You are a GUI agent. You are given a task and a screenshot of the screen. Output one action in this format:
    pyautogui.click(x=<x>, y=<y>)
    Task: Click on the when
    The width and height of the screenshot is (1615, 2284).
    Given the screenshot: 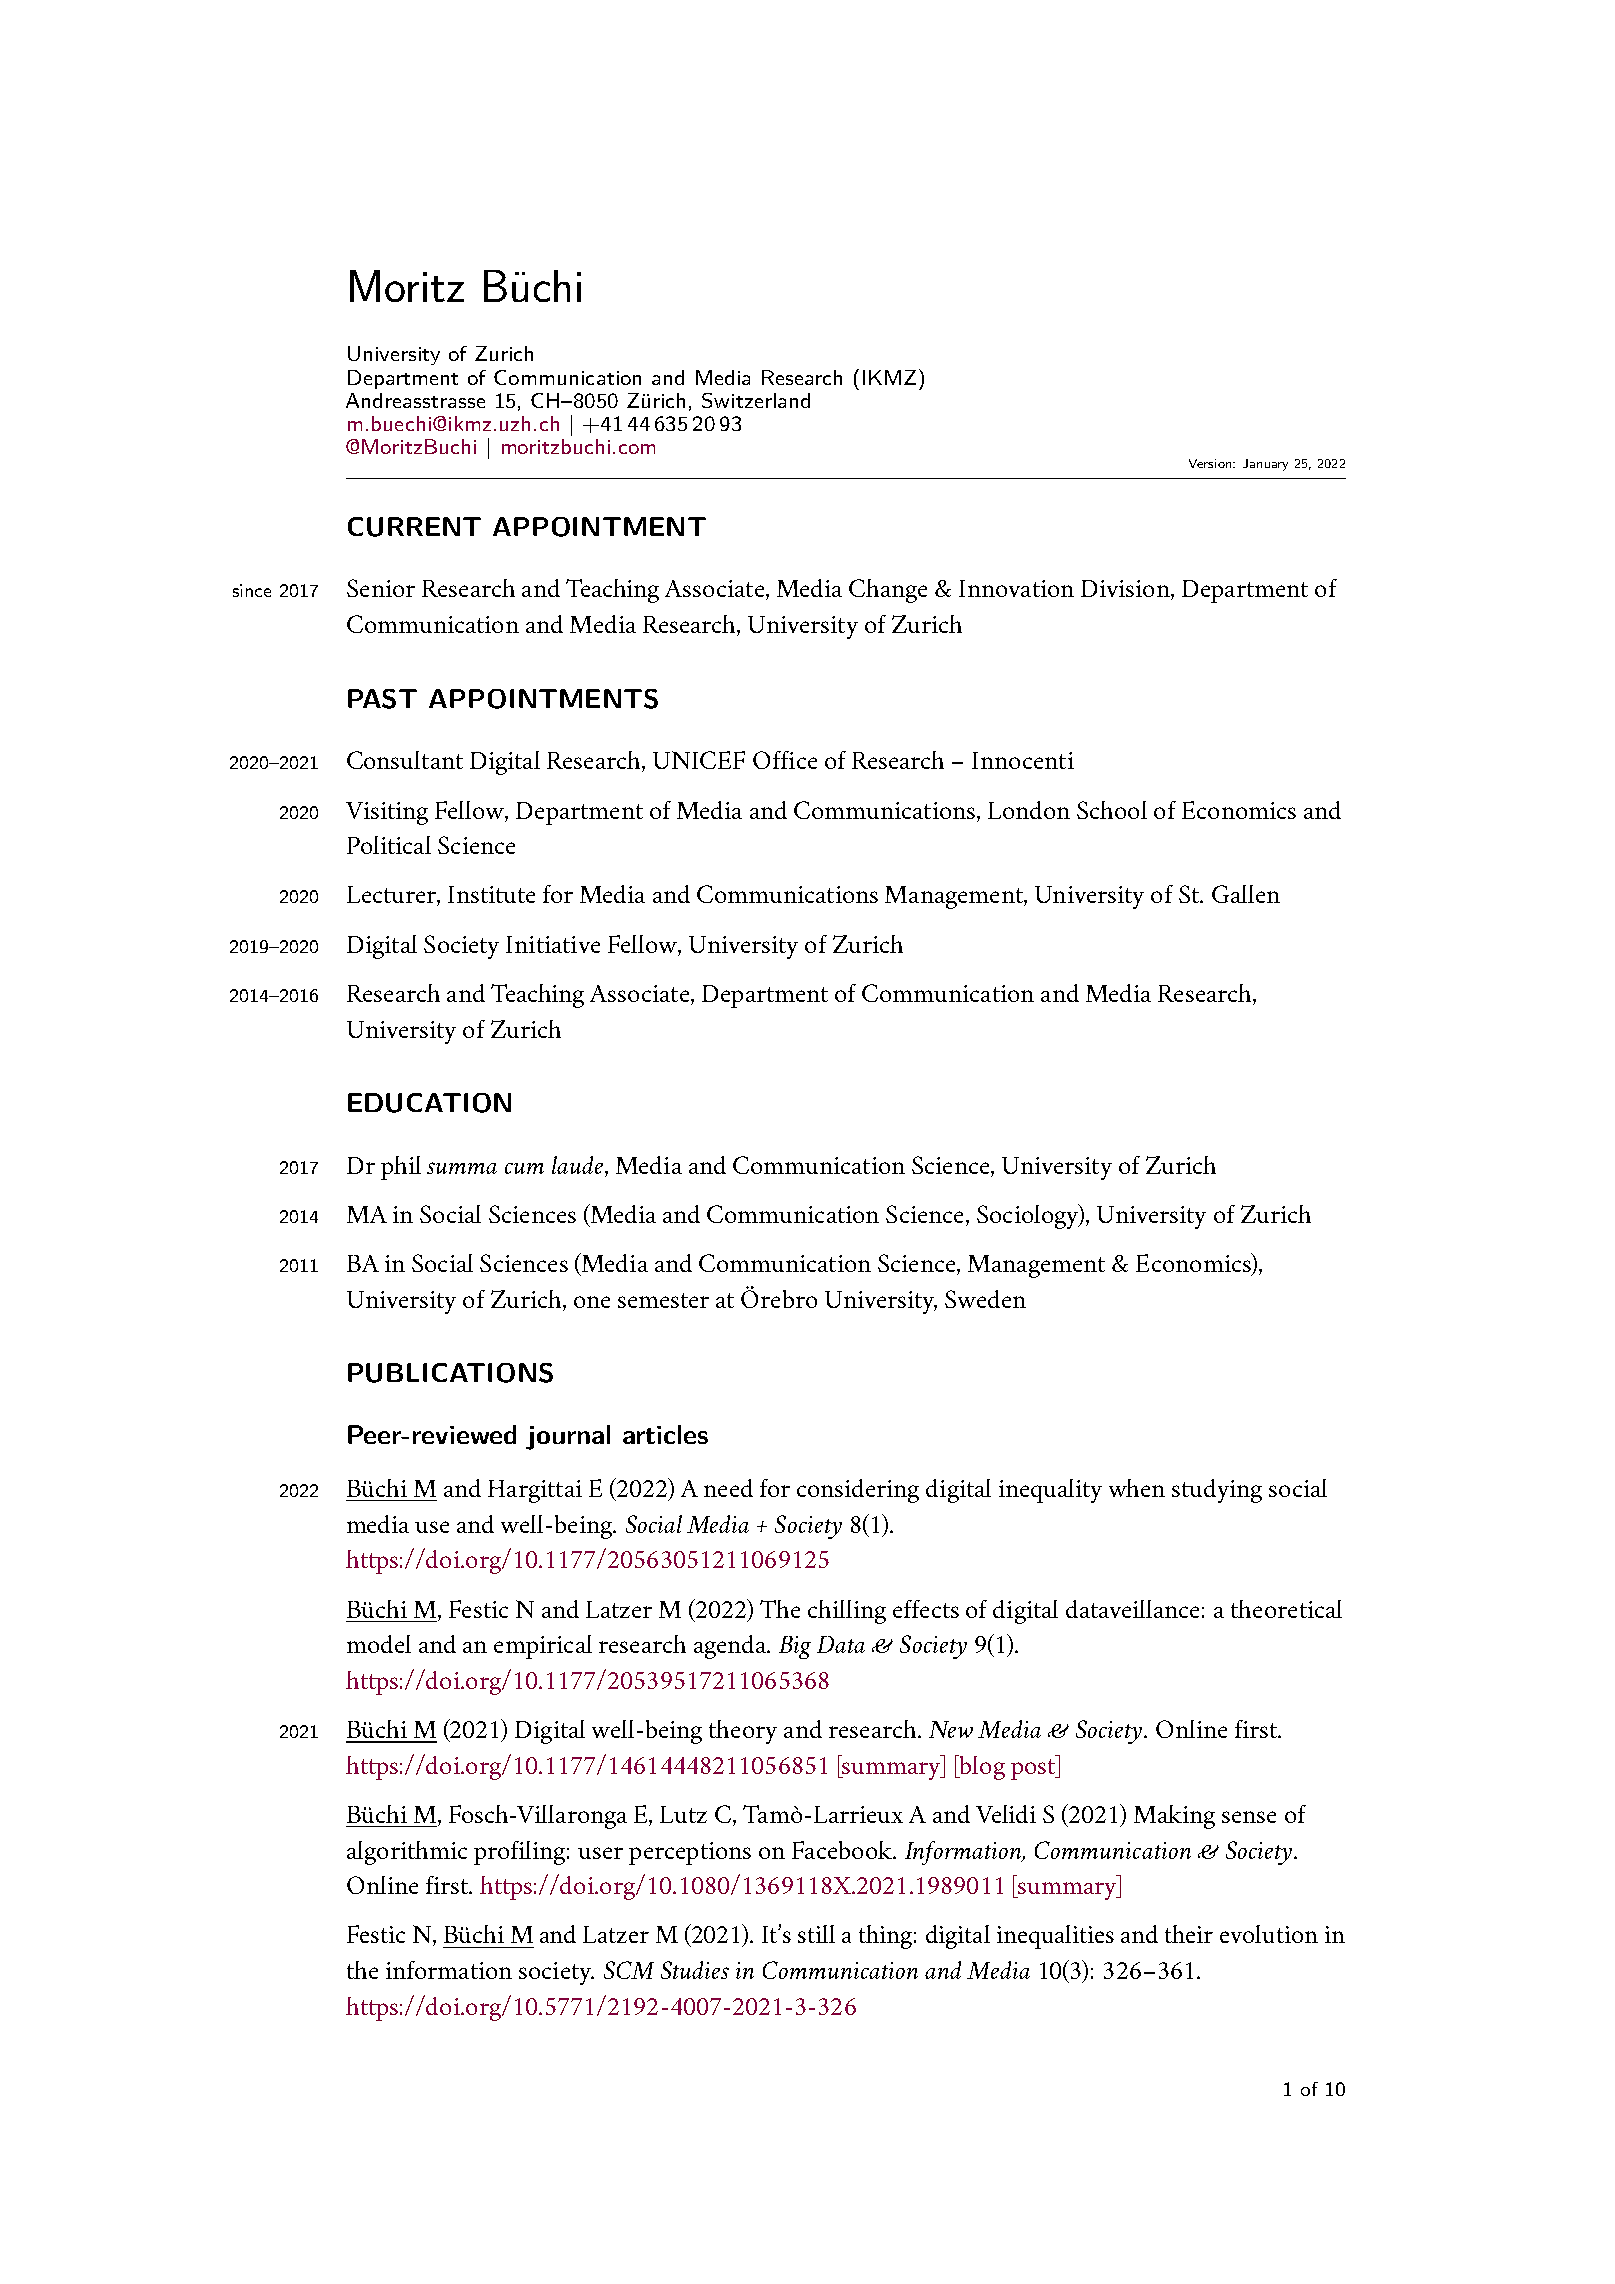 What is the action you would take?
    pyautogui.click(x=1137, y=1488)
